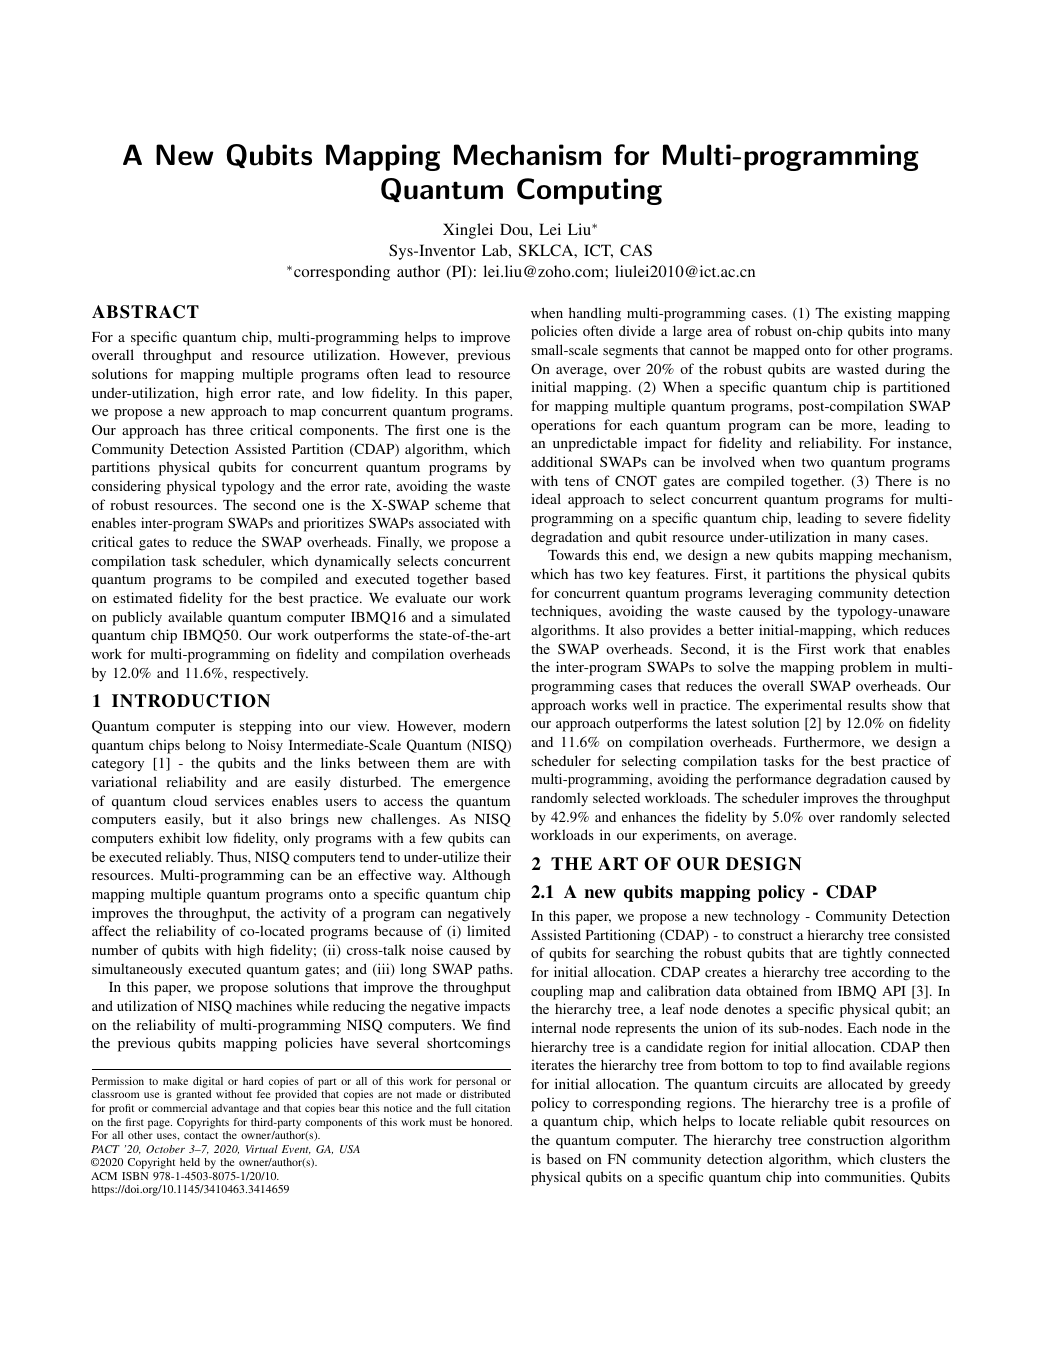 The image size is (1042, 1349). Describe the element at coordinates (868, 314) in the document. I see `existing` at that location.
